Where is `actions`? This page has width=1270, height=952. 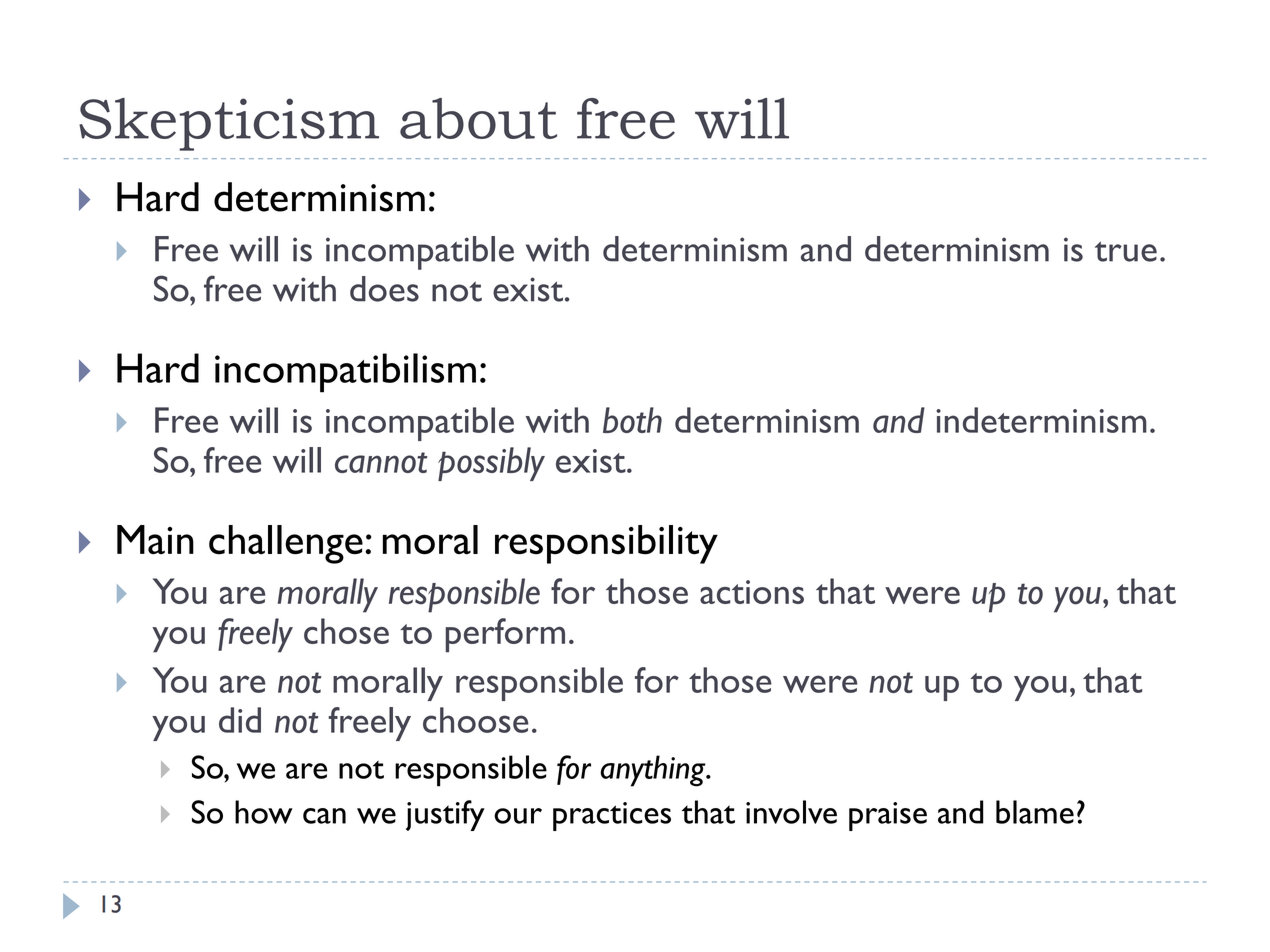 actions is located at coordinates (752, 592).
